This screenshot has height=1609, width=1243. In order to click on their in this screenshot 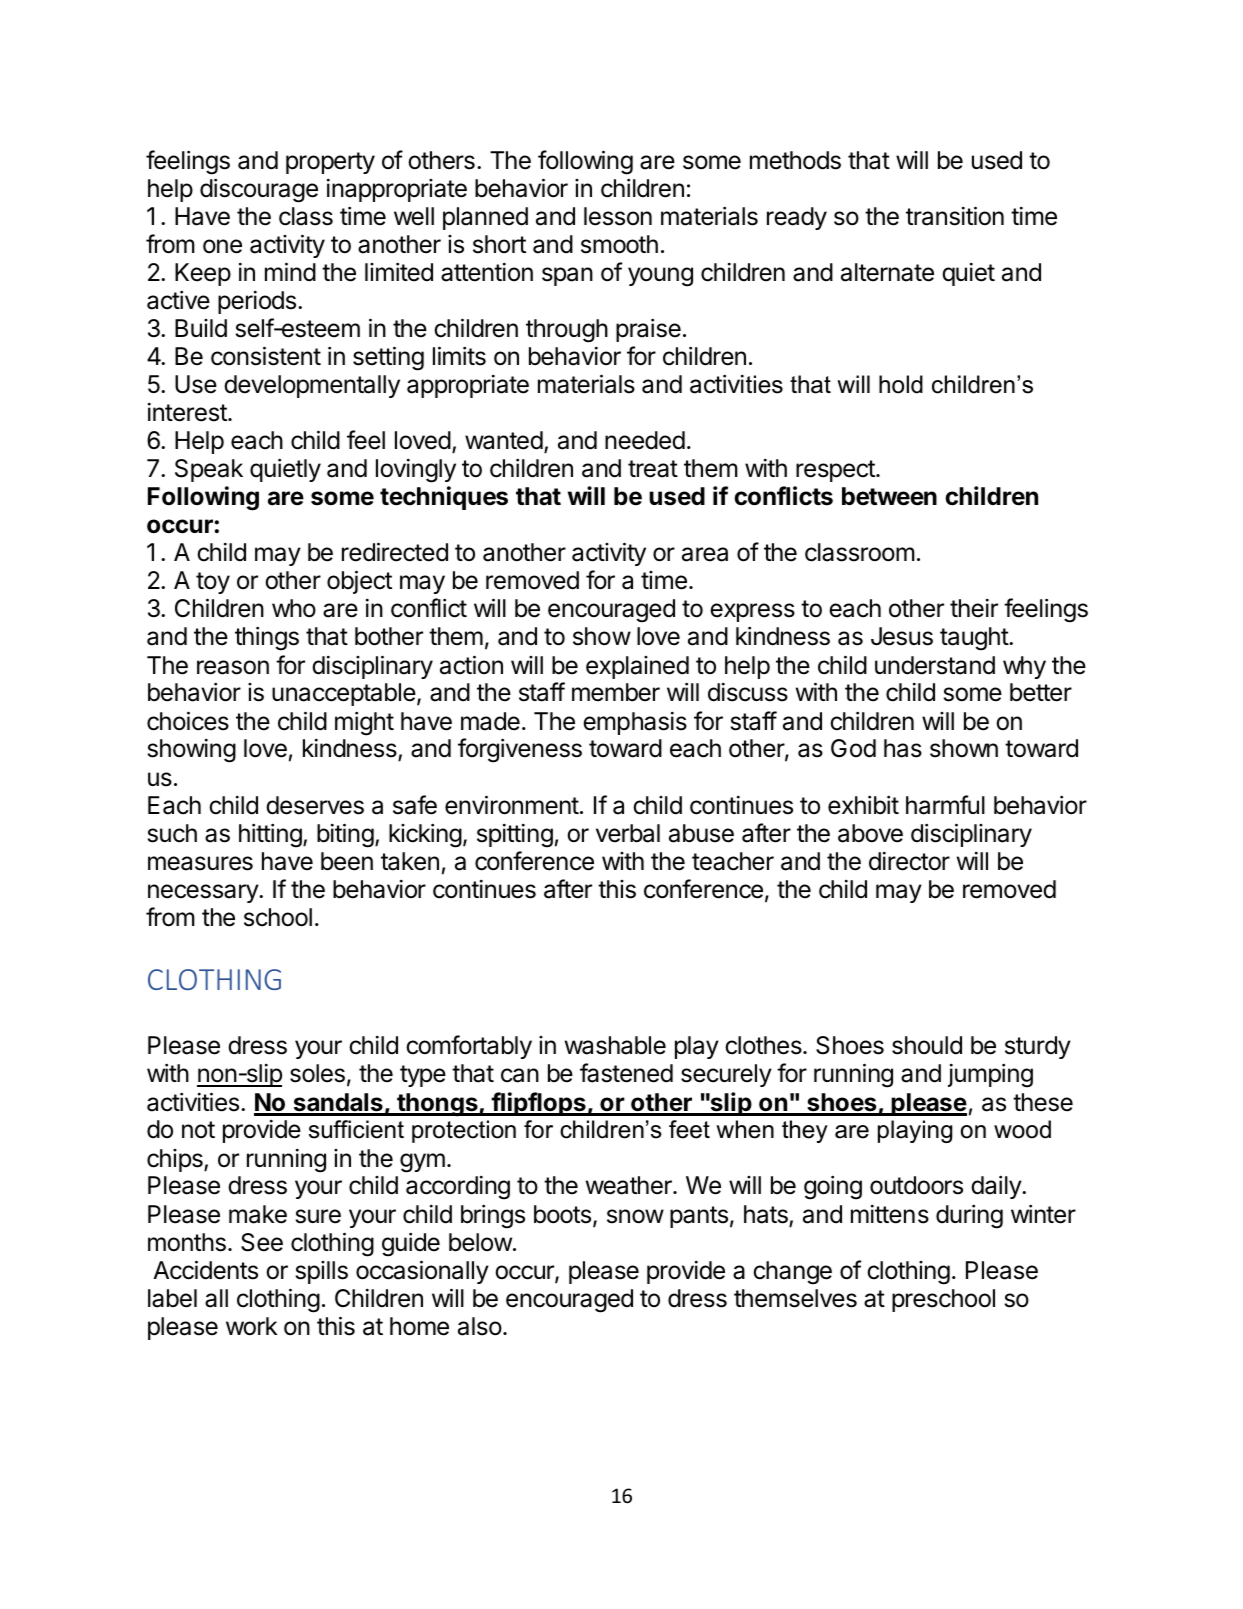, I will do `click(974, 608)`.
